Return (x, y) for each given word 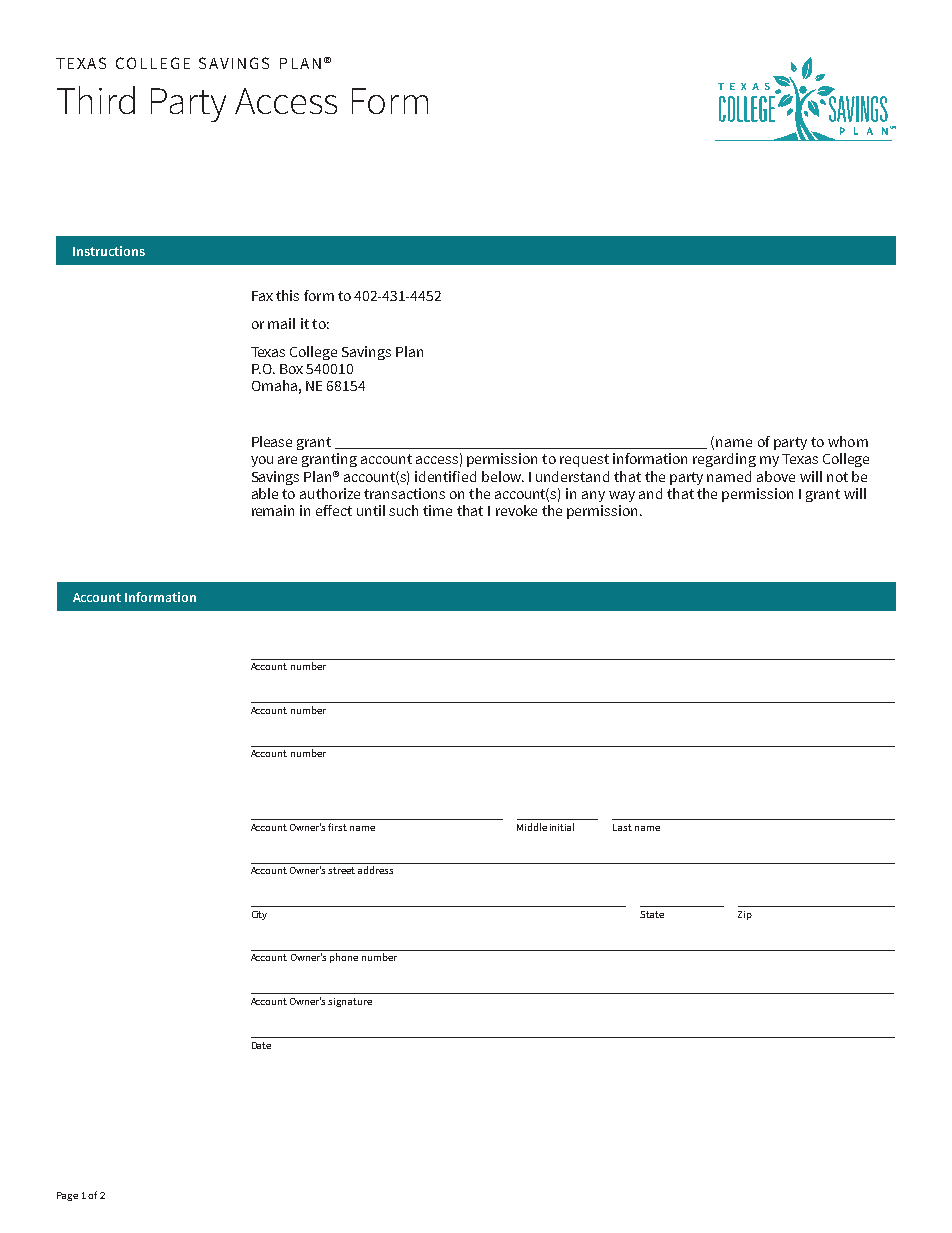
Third (96, 100)
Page (67, 1196)
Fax (262, 296)
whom (848, 441)
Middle (532, 827)
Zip (745, 915)
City (259, 915)
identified (445, 476)
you (262, 461)
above (776, 476)
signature (350, 1002)
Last (622, 827)
